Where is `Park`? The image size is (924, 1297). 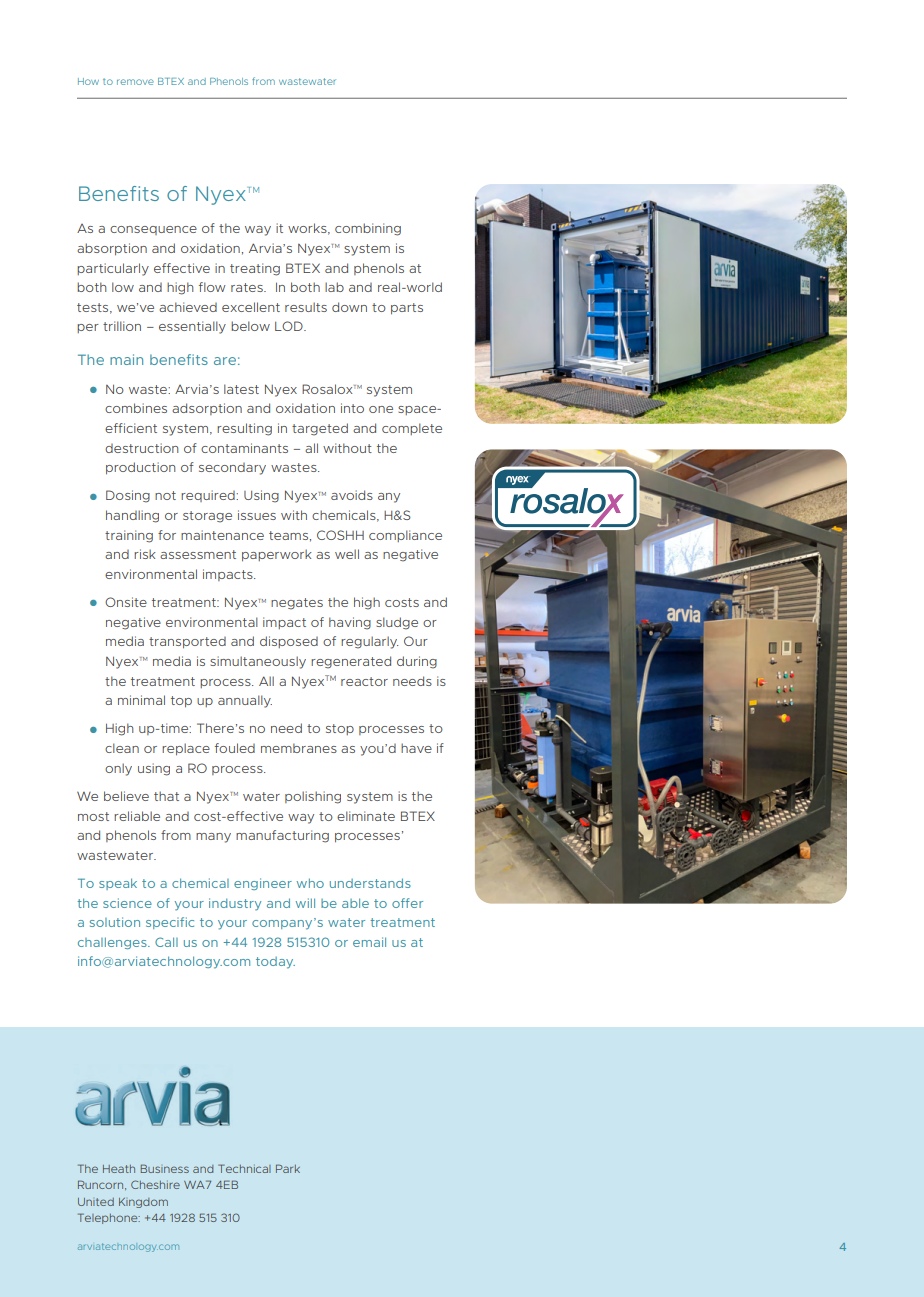 Park is located at coordinates (288, 1168).
